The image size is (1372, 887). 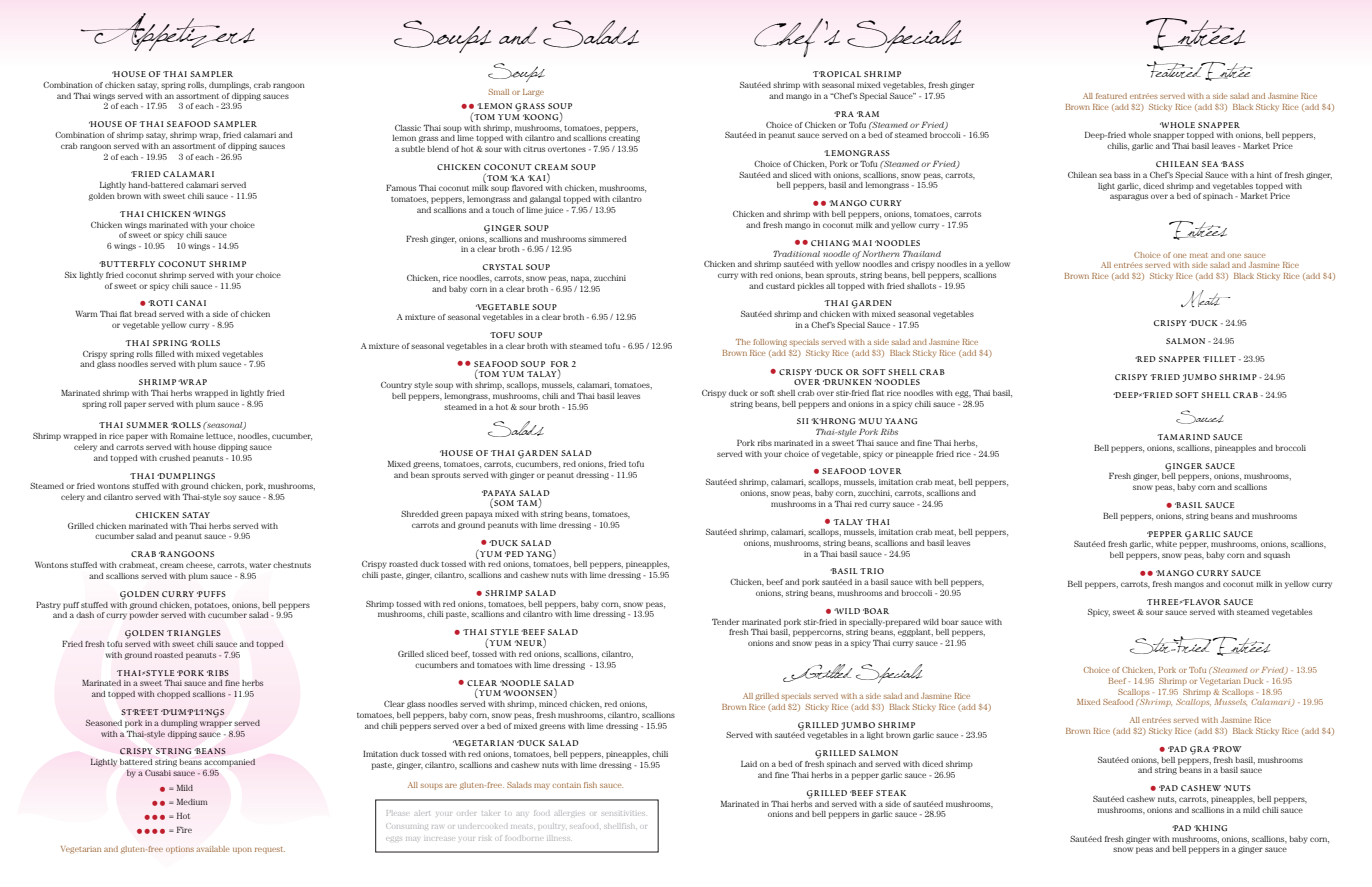 I want to click on Tamarind, so click(x=1183, y=437).
